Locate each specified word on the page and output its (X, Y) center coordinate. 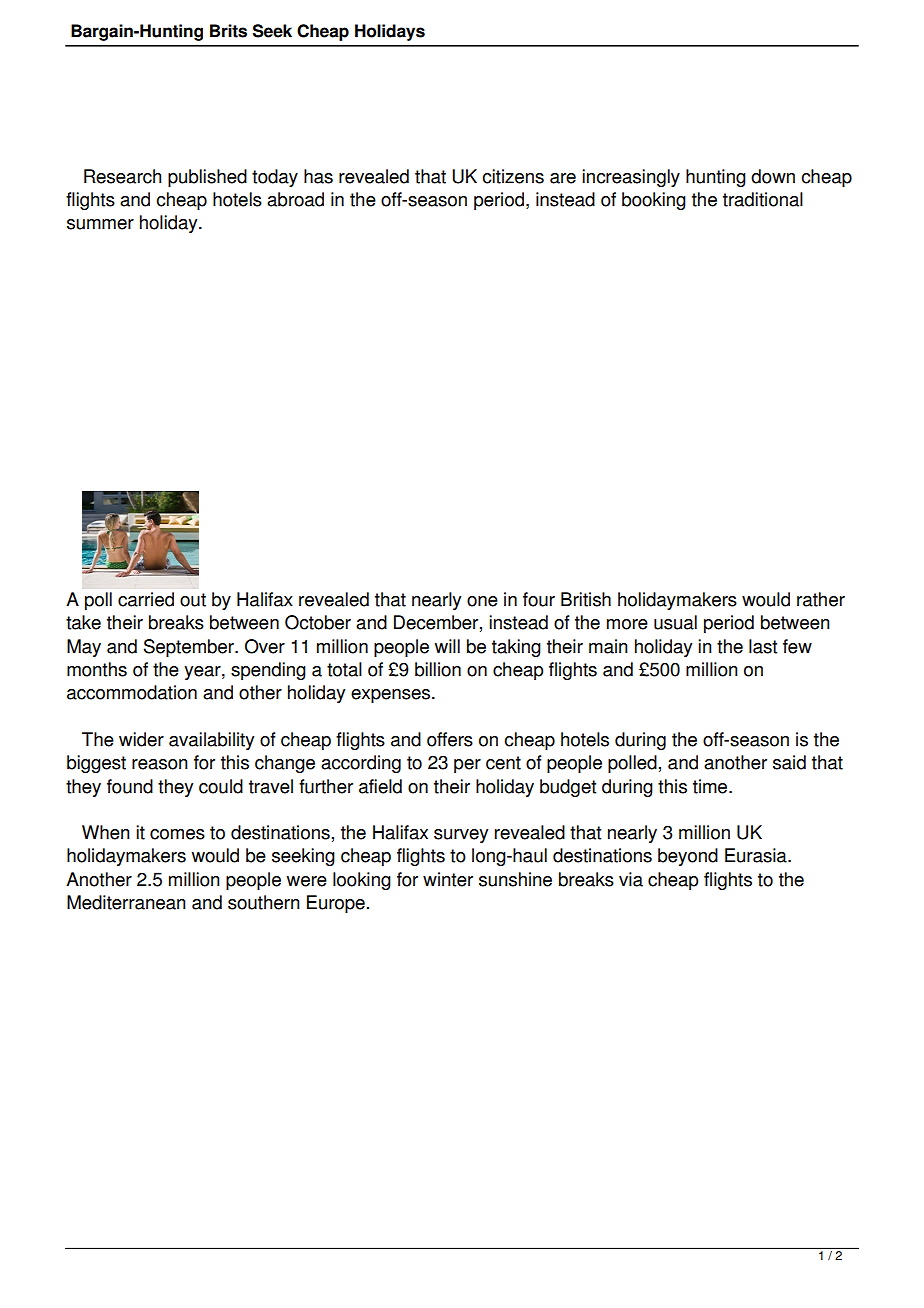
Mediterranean (126, 902)
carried (146, 599)
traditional (763, 199)
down (773, 176)
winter (448, 879)
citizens (513, 176)
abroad (295, 199)
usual (675, 622)
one (482, 601)
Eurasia (757, 855)
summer (100, 224)
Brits (228, 31)
